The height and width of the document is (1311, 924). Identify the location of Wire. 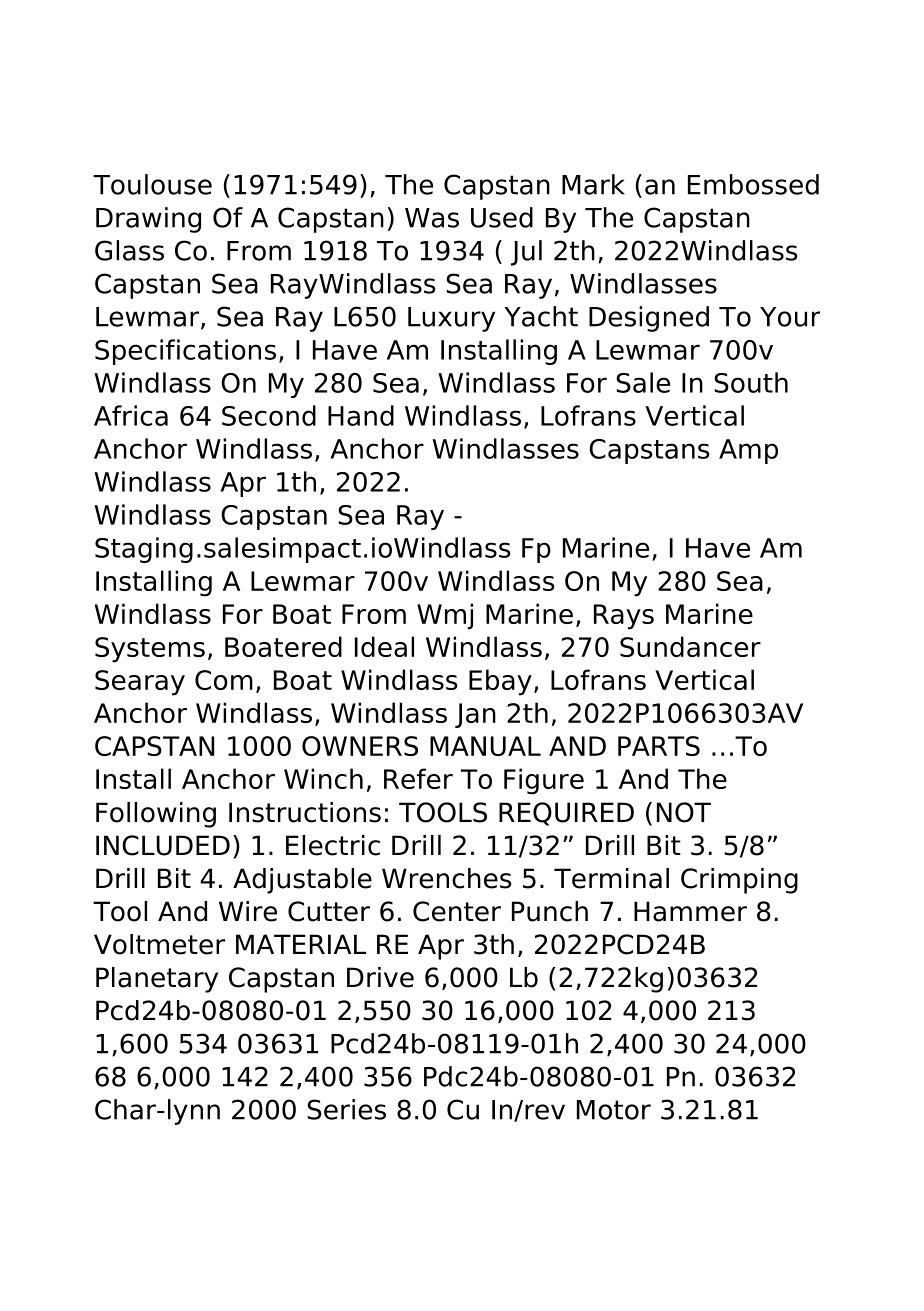
(248, 911).
